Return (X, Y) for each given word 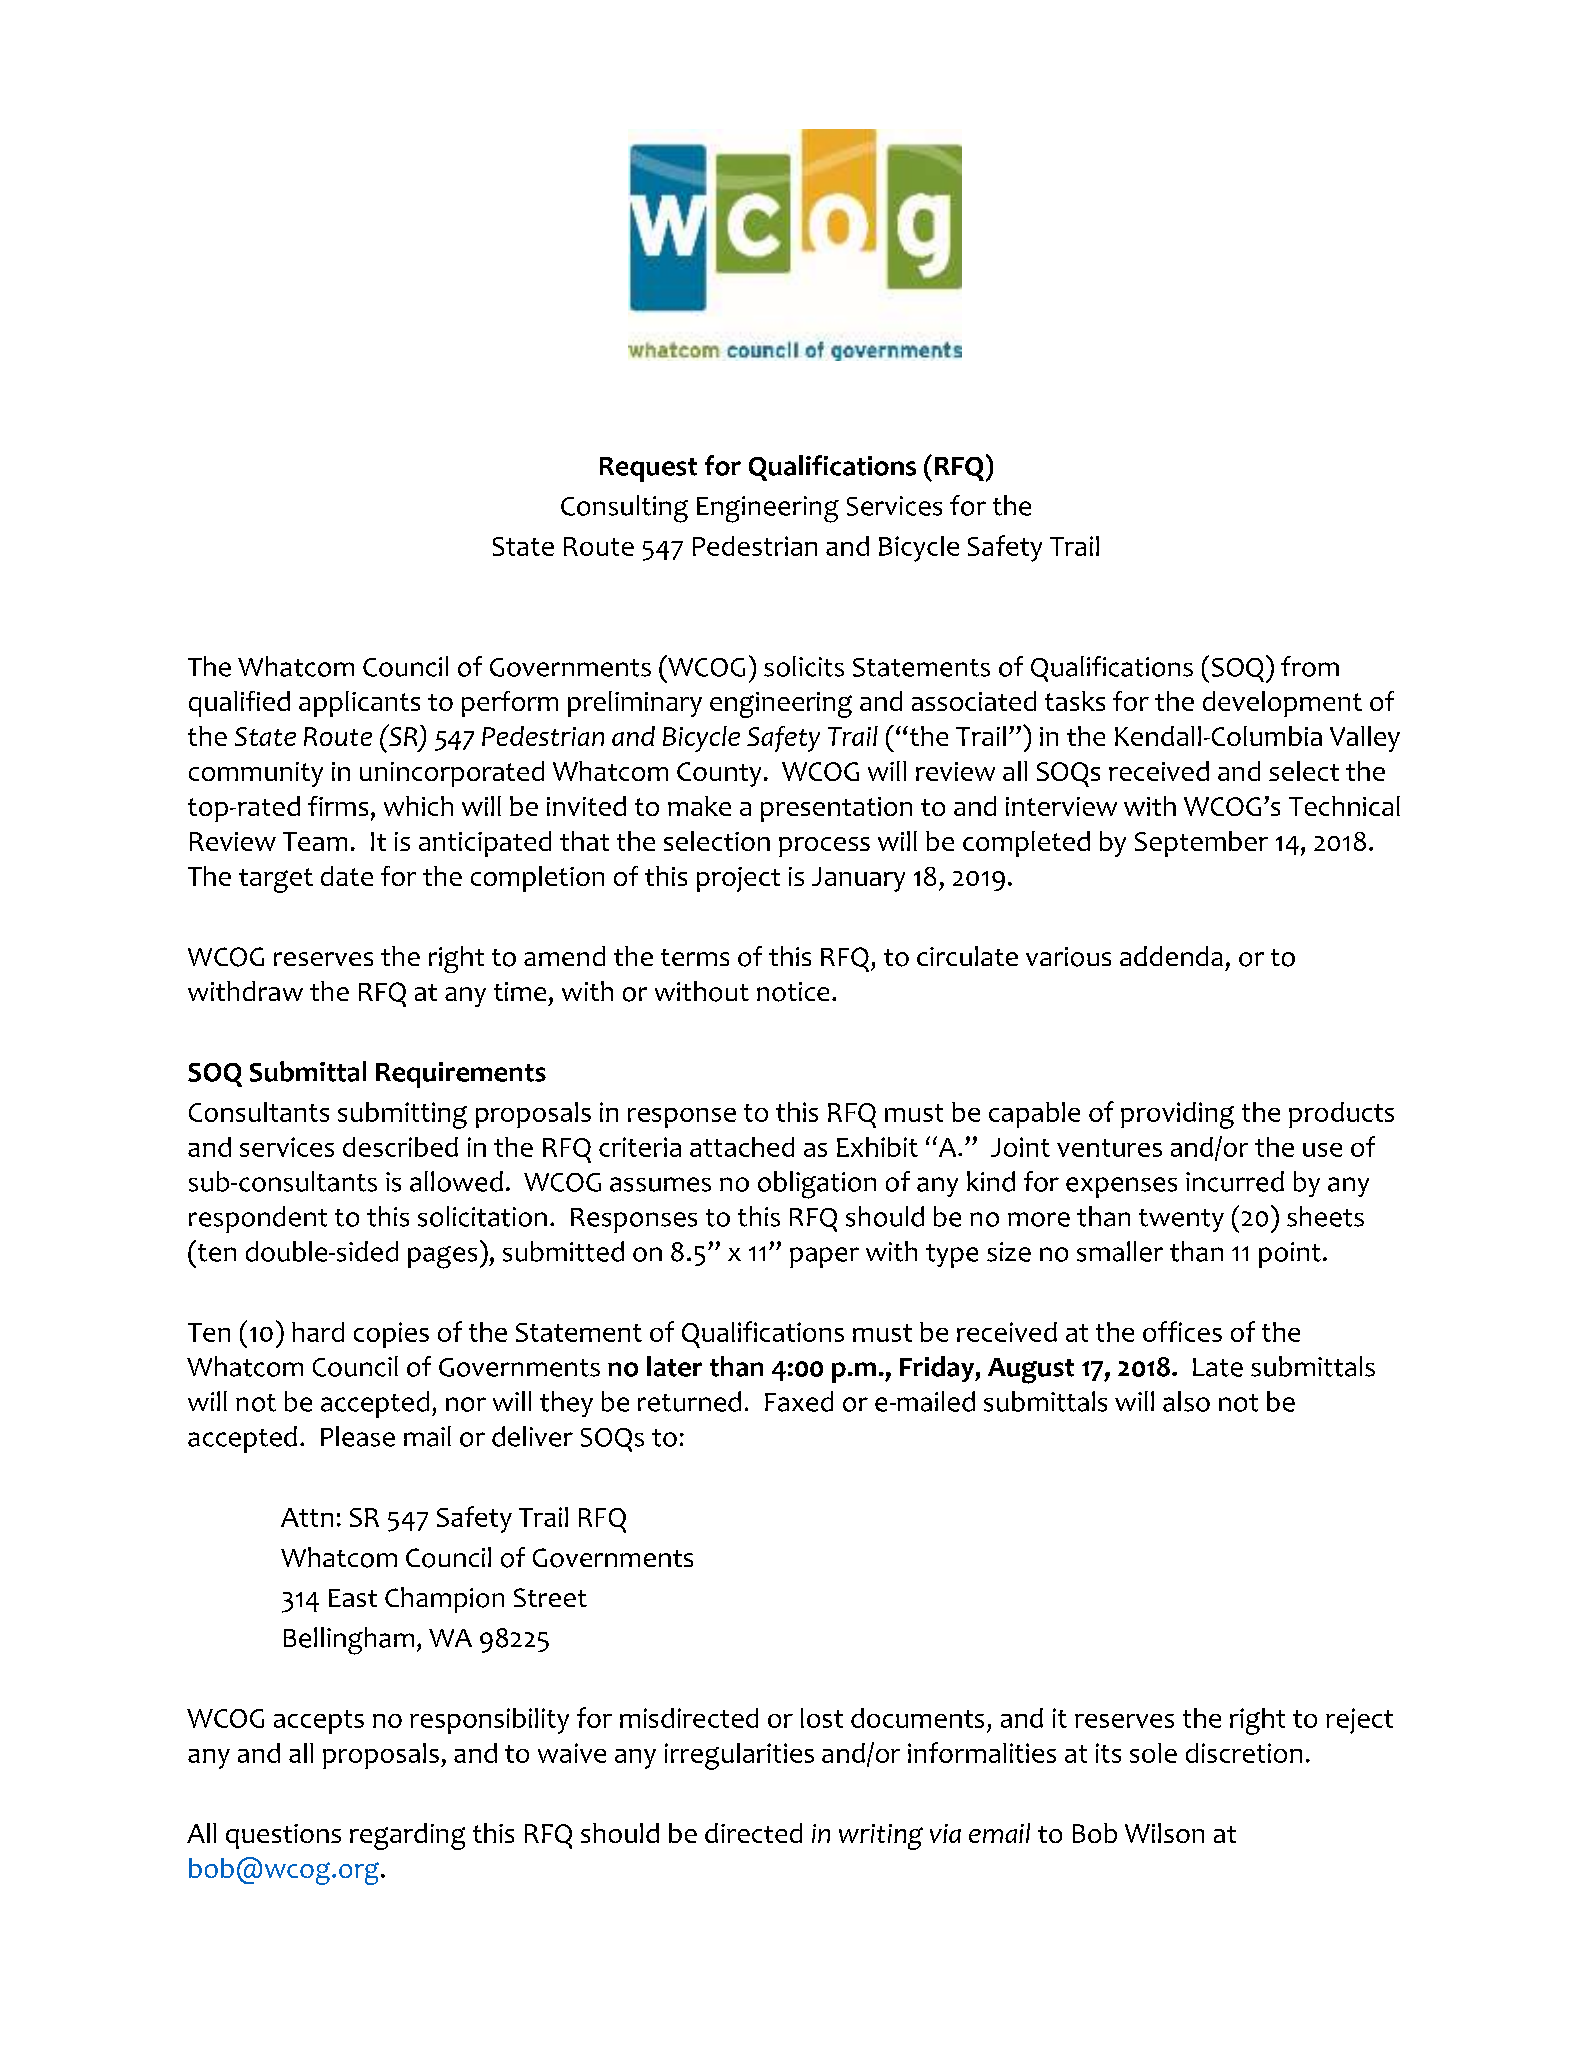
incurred (1235, 1181)
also (1186, 1401)
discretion (1244, 1753)
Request (648, 469)
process (824, 847)
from (1310, 666)
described (400, 1147)
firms (338, 806)
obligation (817, 1185)
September (1201, 844)
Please (358, 1436)
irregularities (739, 1756)
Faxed (799, 1401)
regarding (407, 1836)
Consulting (624, 509)
